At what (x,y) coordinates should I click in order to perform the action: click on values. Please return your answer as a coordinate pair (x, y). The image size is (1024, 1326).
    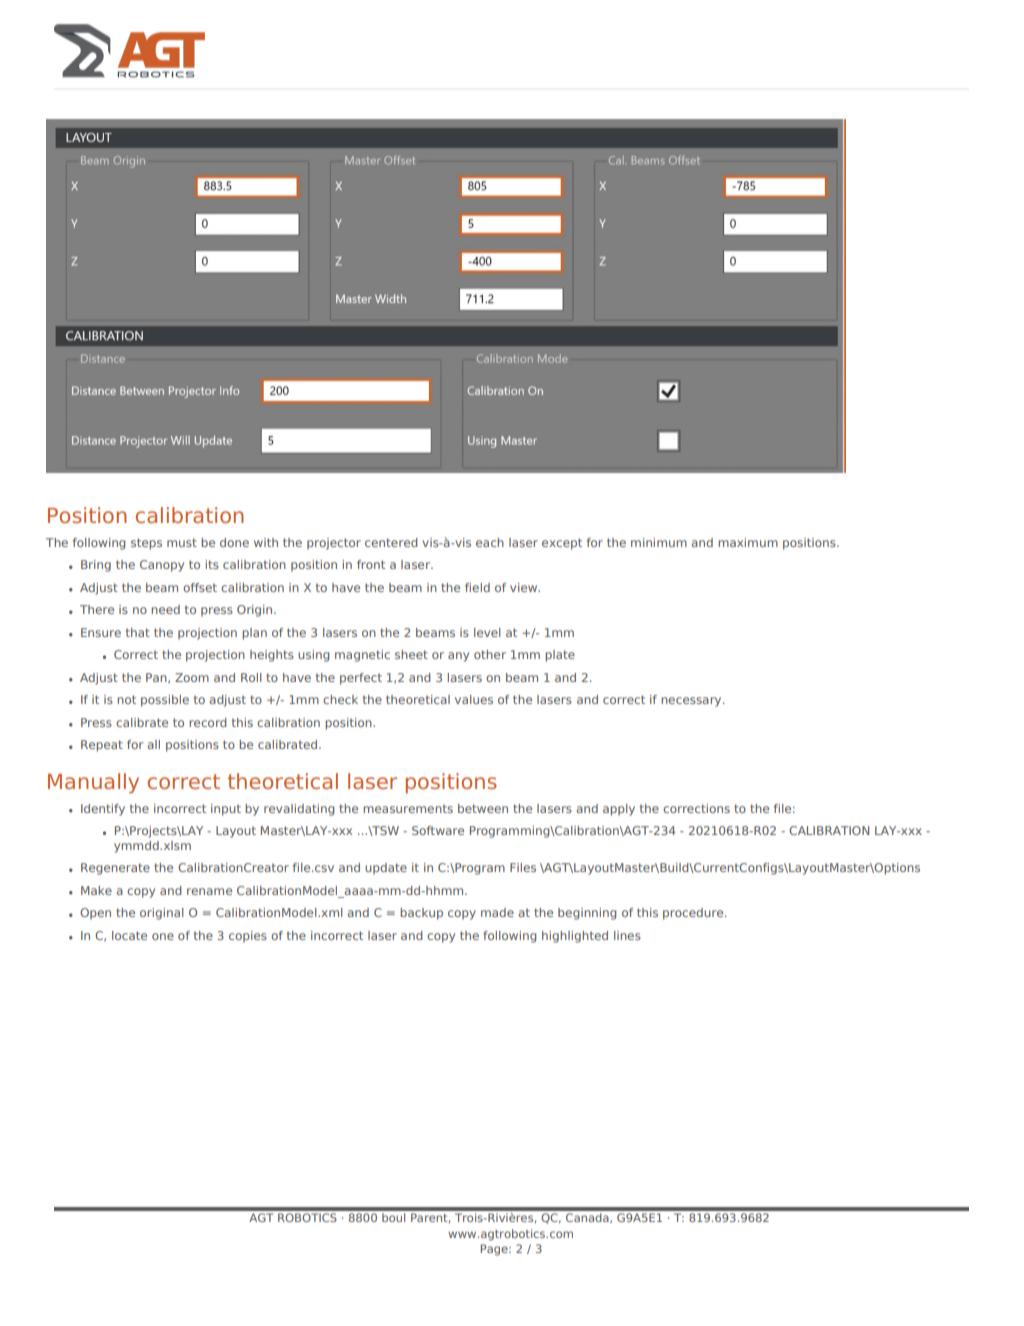
    Looking at the image, I should click on (474, 699).
